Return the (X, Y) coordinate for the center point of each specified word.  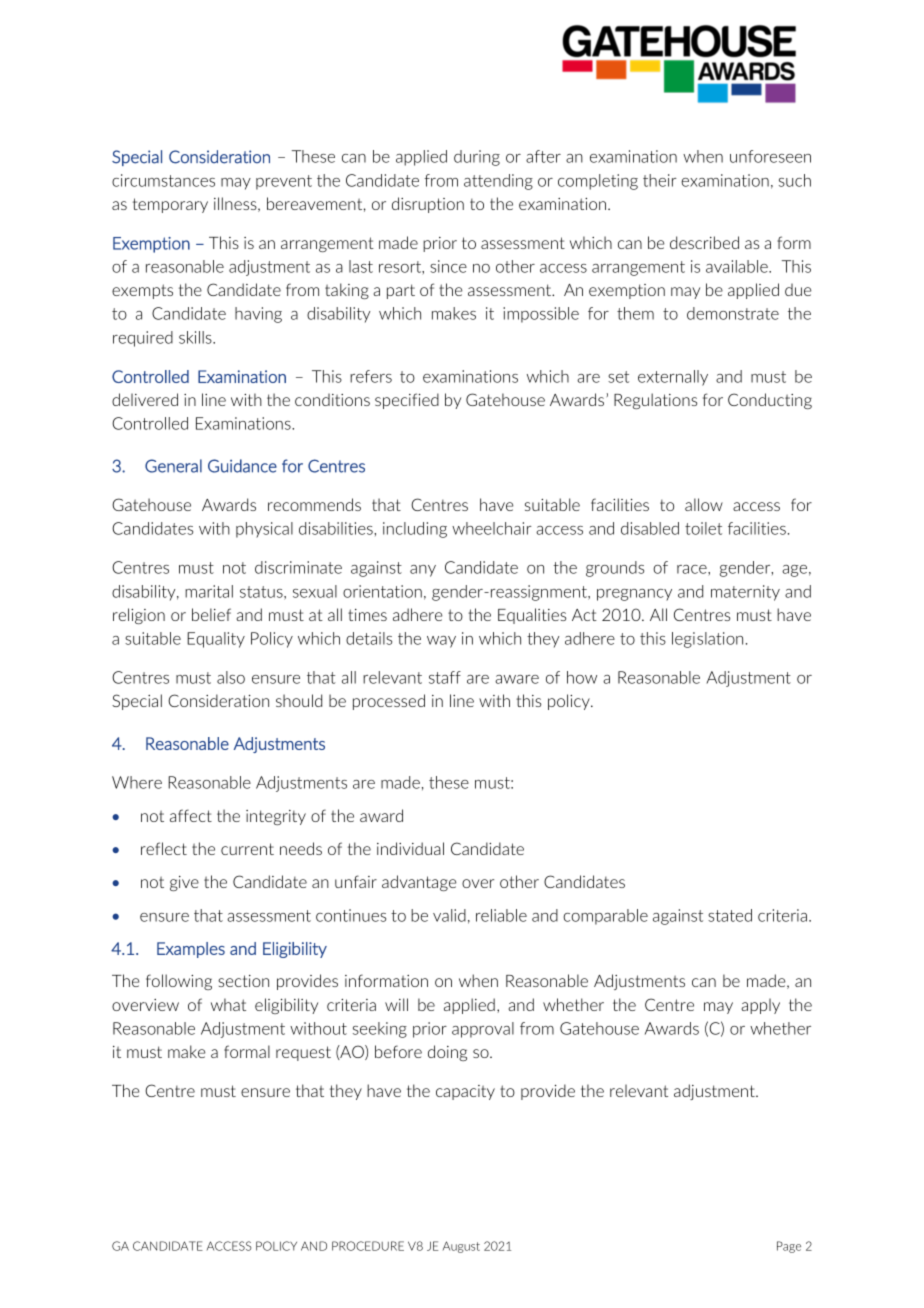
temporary (170, 205)
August (461, 1247)
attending (498, 182)
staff (445, 677)
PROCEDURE (368, 1246)
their (660, 180)
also (231, 677)
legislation (707, 640)
